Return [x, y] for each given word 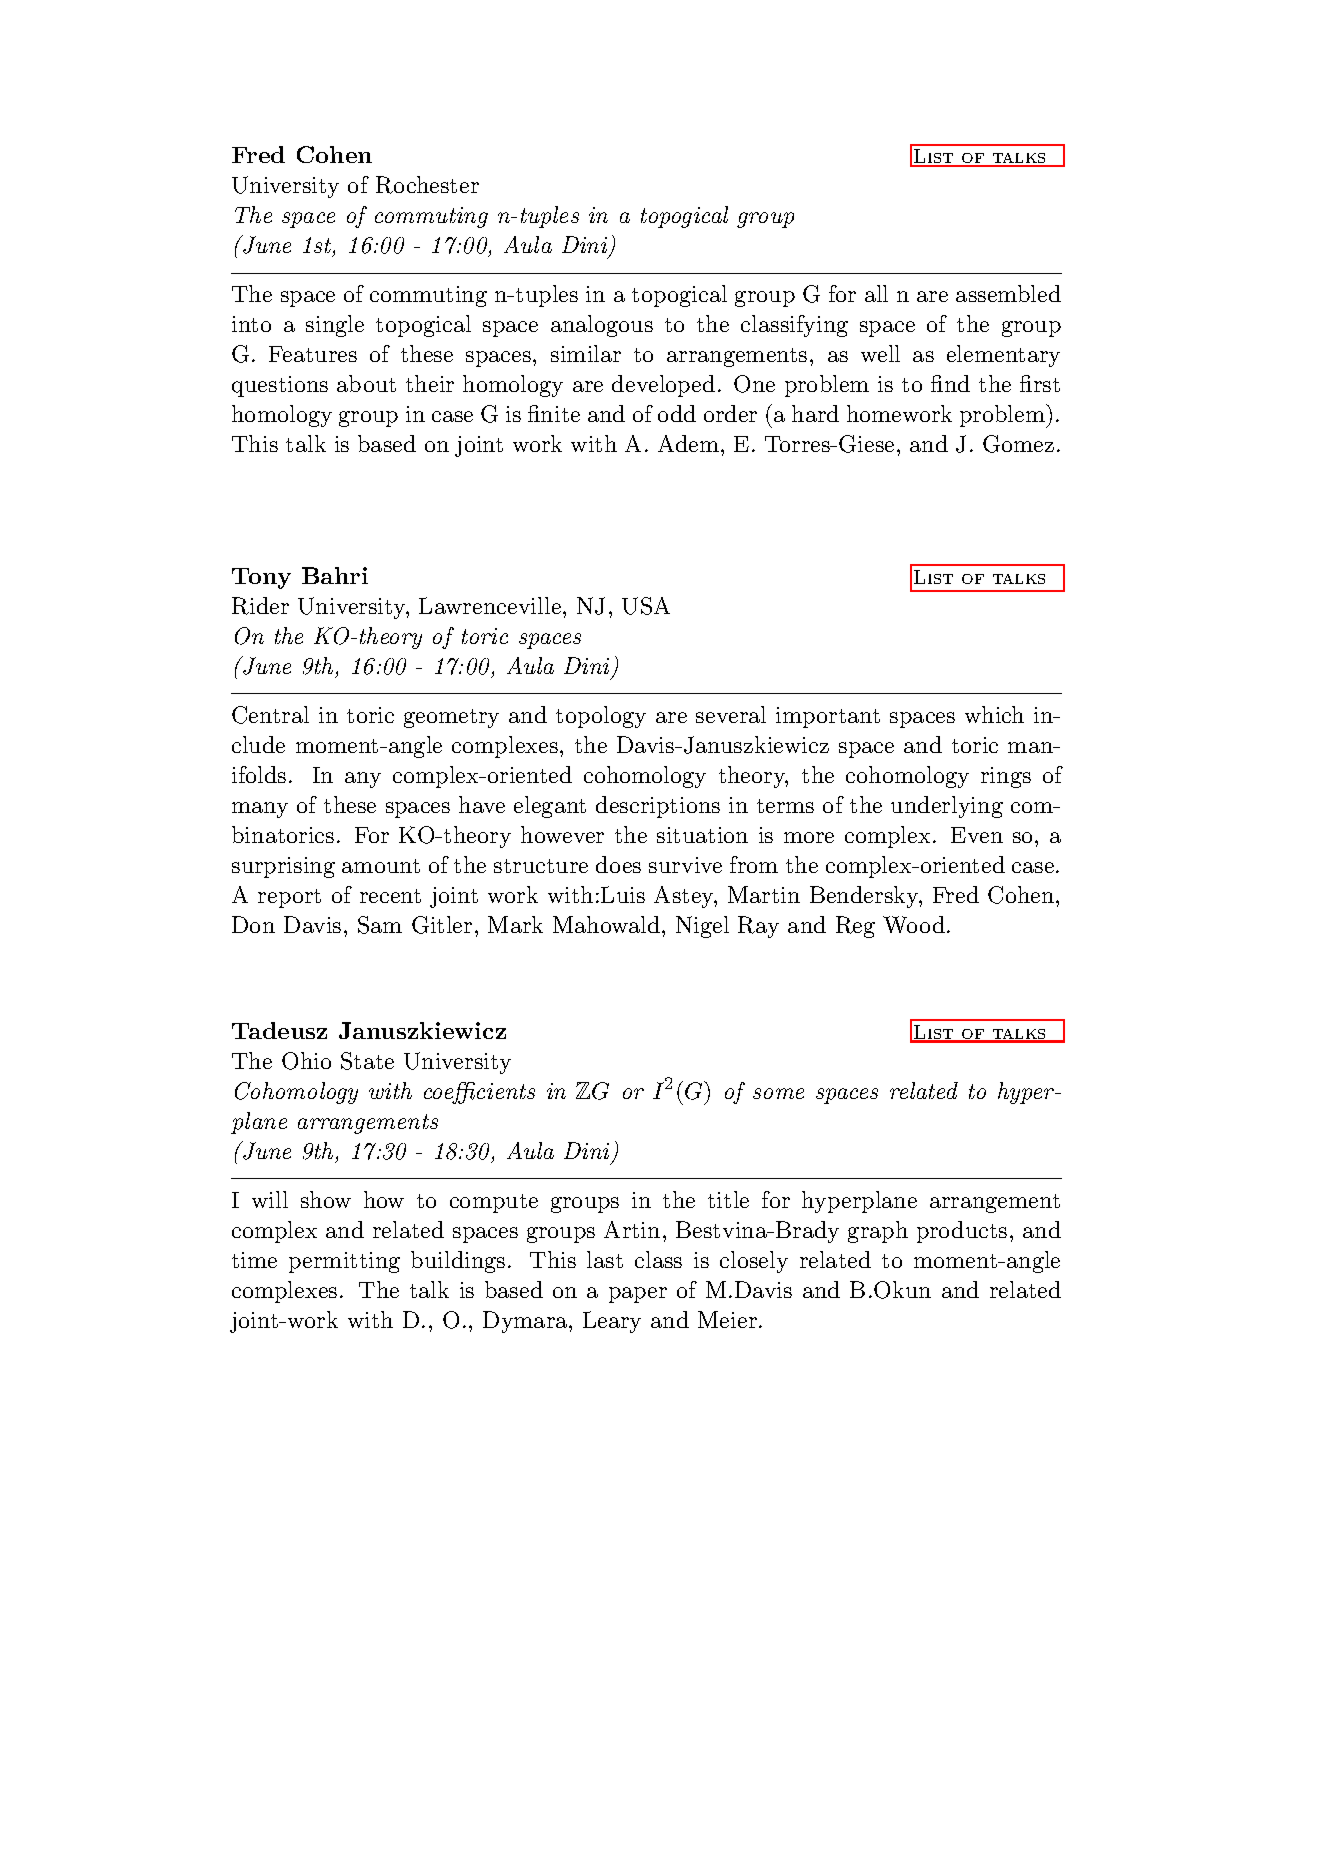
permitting [344, 1262]
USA [646, 606]
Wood [914, 924]
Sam [380, 925]
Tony [261, 578]
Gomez [1018, 444]
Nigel [702, 927]
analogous [602, 326]
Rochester [427, 185]
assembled [1008, 293]
